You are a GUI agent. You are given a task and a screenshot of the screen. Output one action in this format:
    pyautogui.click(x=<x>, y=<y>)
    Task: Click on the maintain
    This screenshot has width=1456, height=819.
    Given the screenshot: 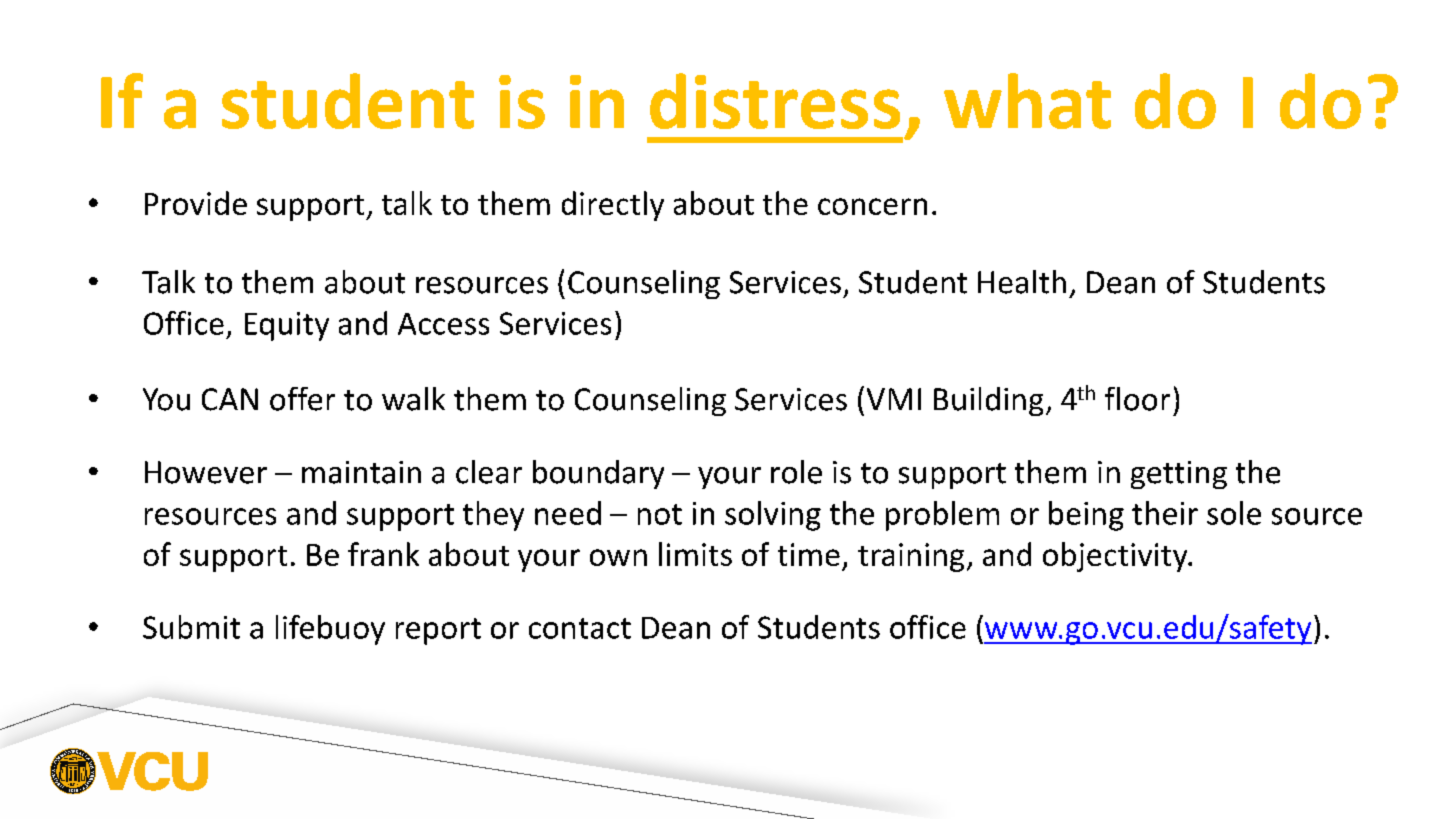 What is the action you would take?
    pyautogui.click(x=361, y=472)
